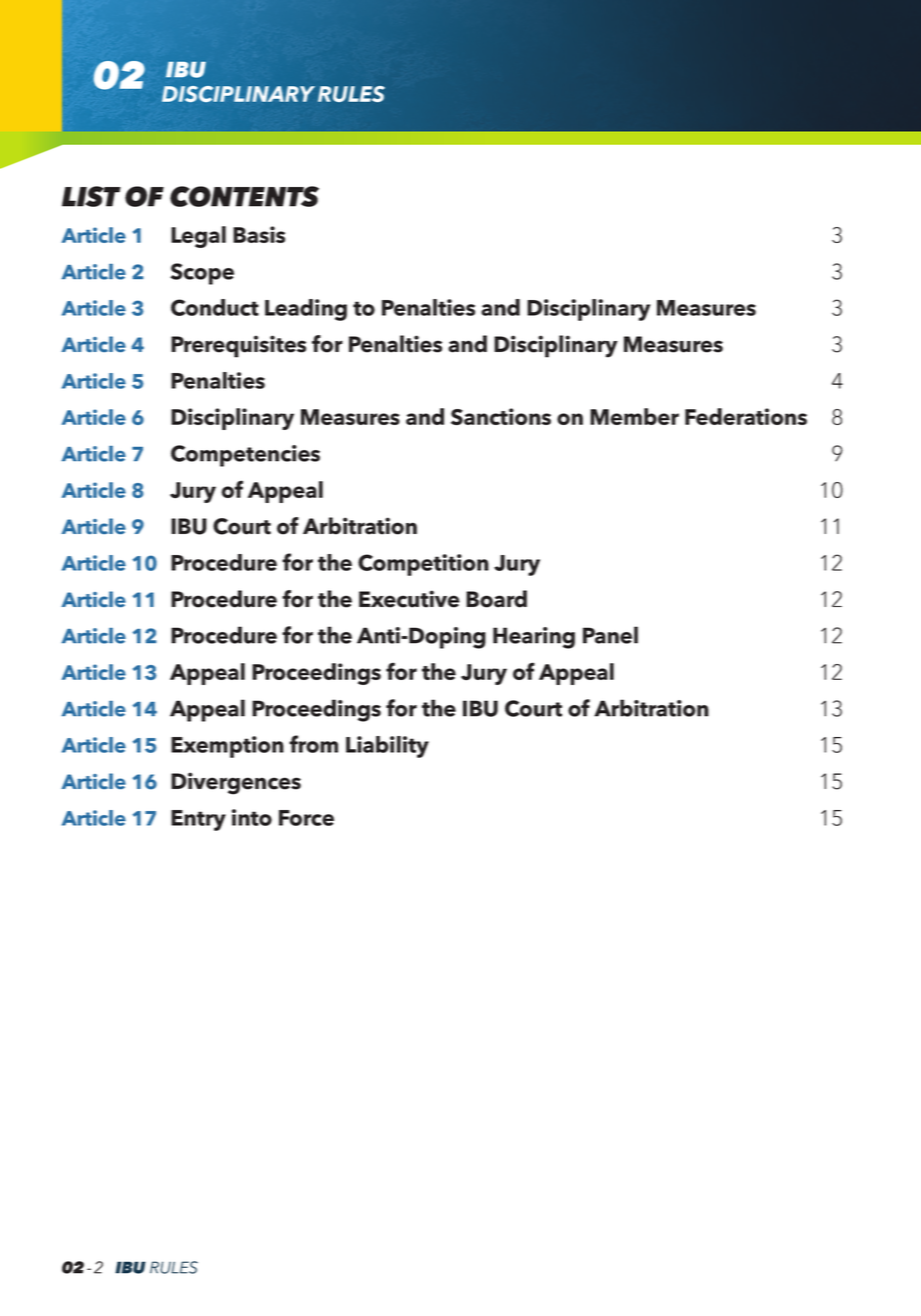  I want to click on Panel, so click(610, 635).
